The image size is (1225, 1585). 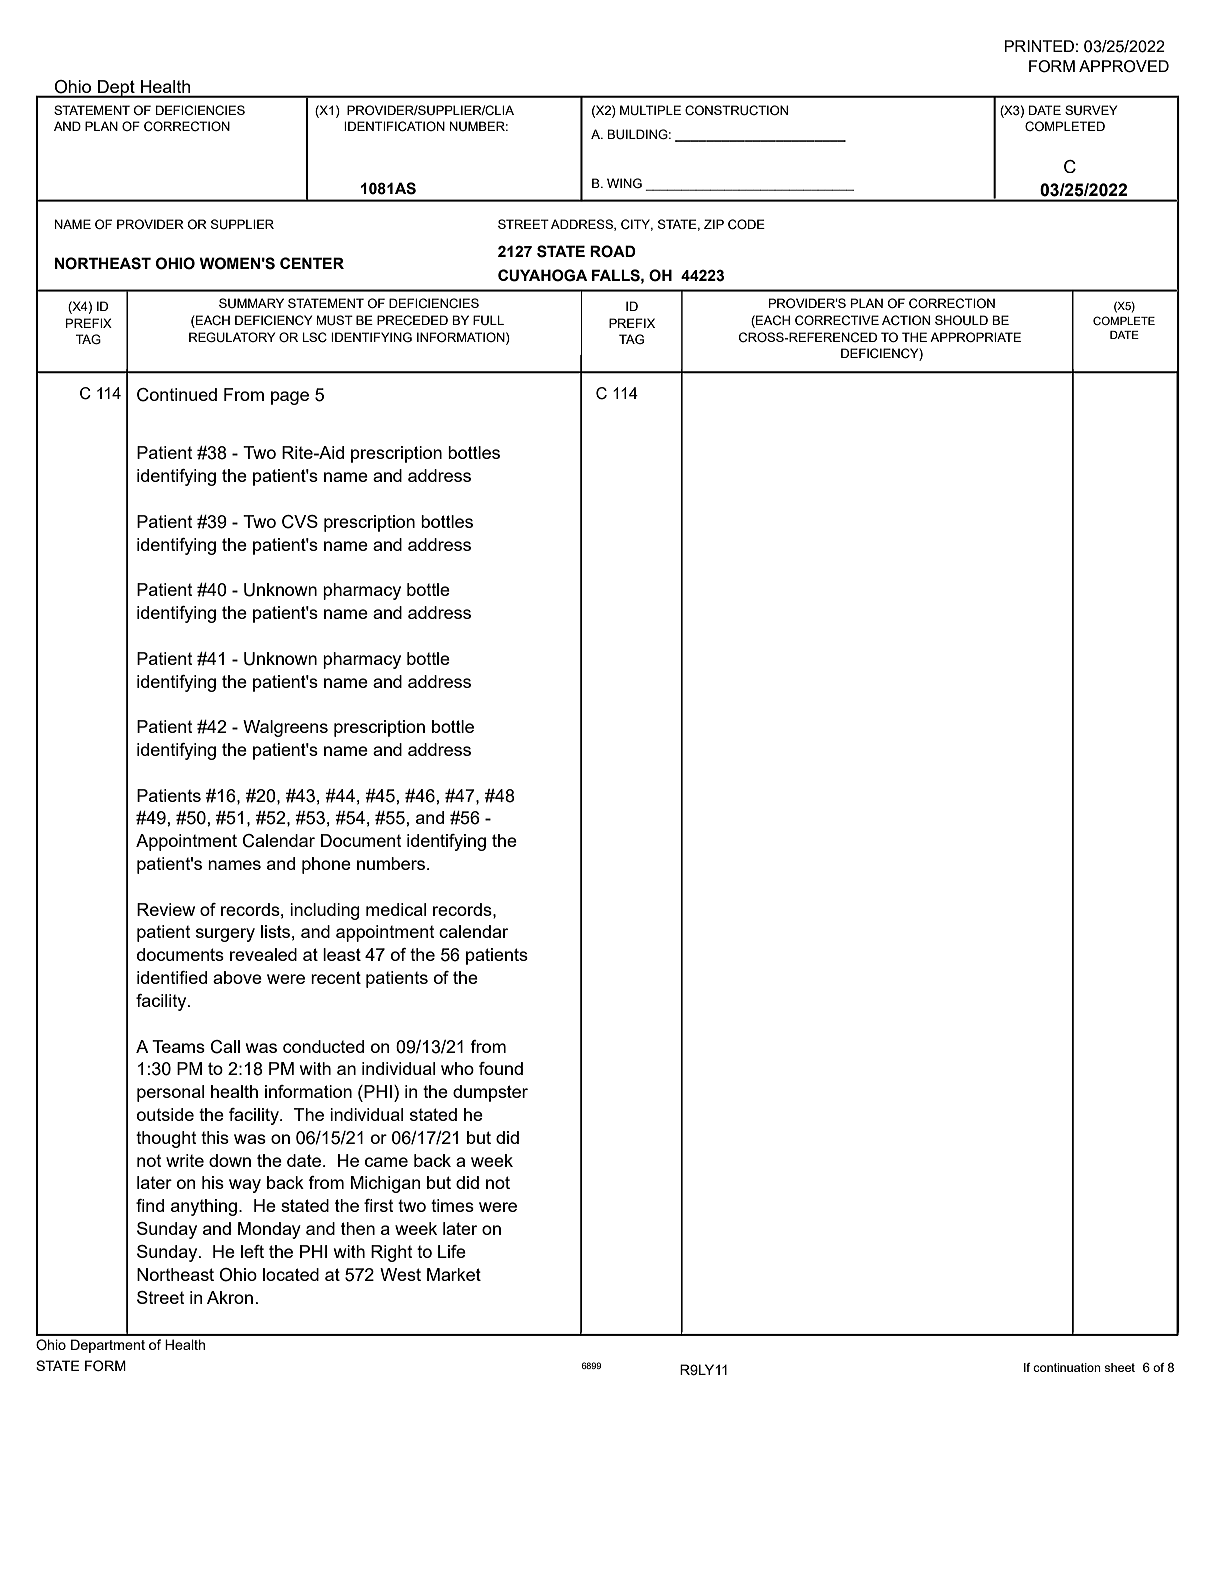 I want to click on APPROPRIATE, so click(x=975, y=337).
